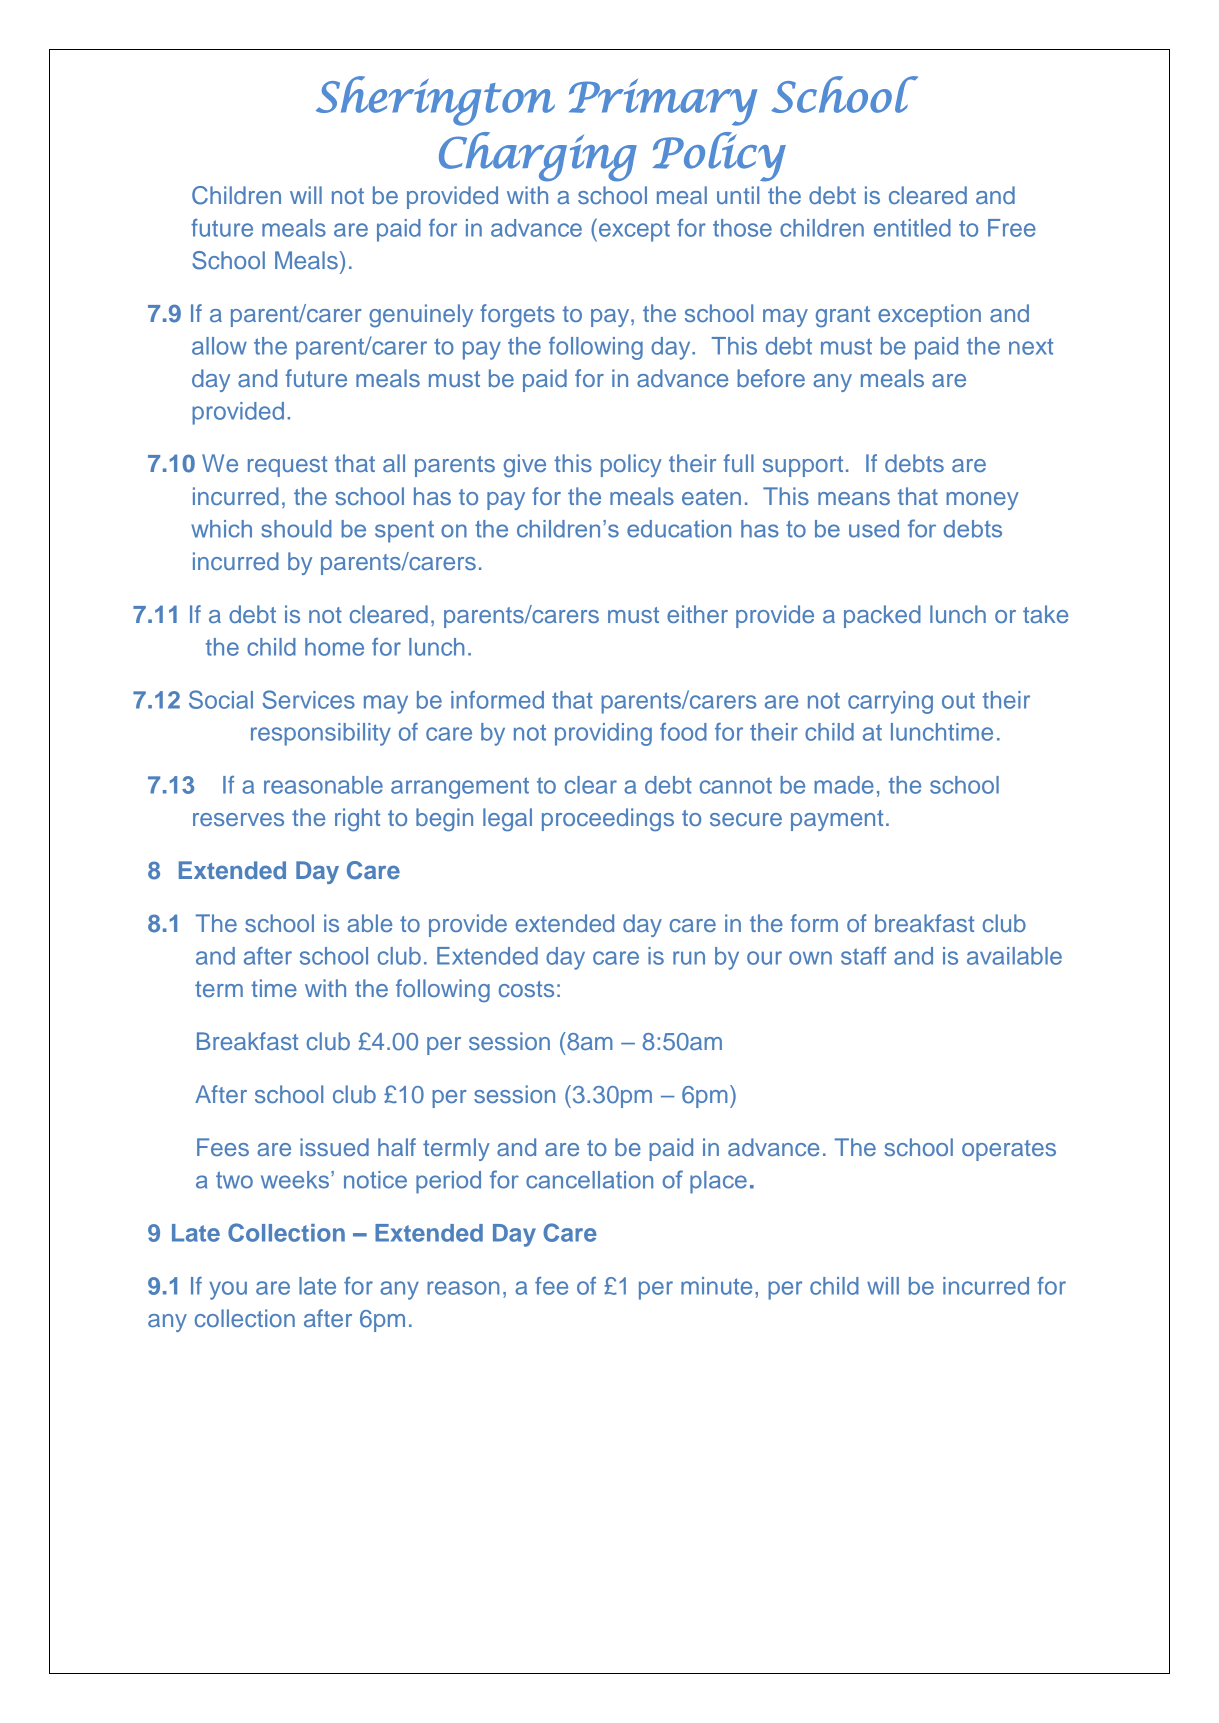 This page has width=1219, height=1723. I want to click on should, so click(296, 529).
